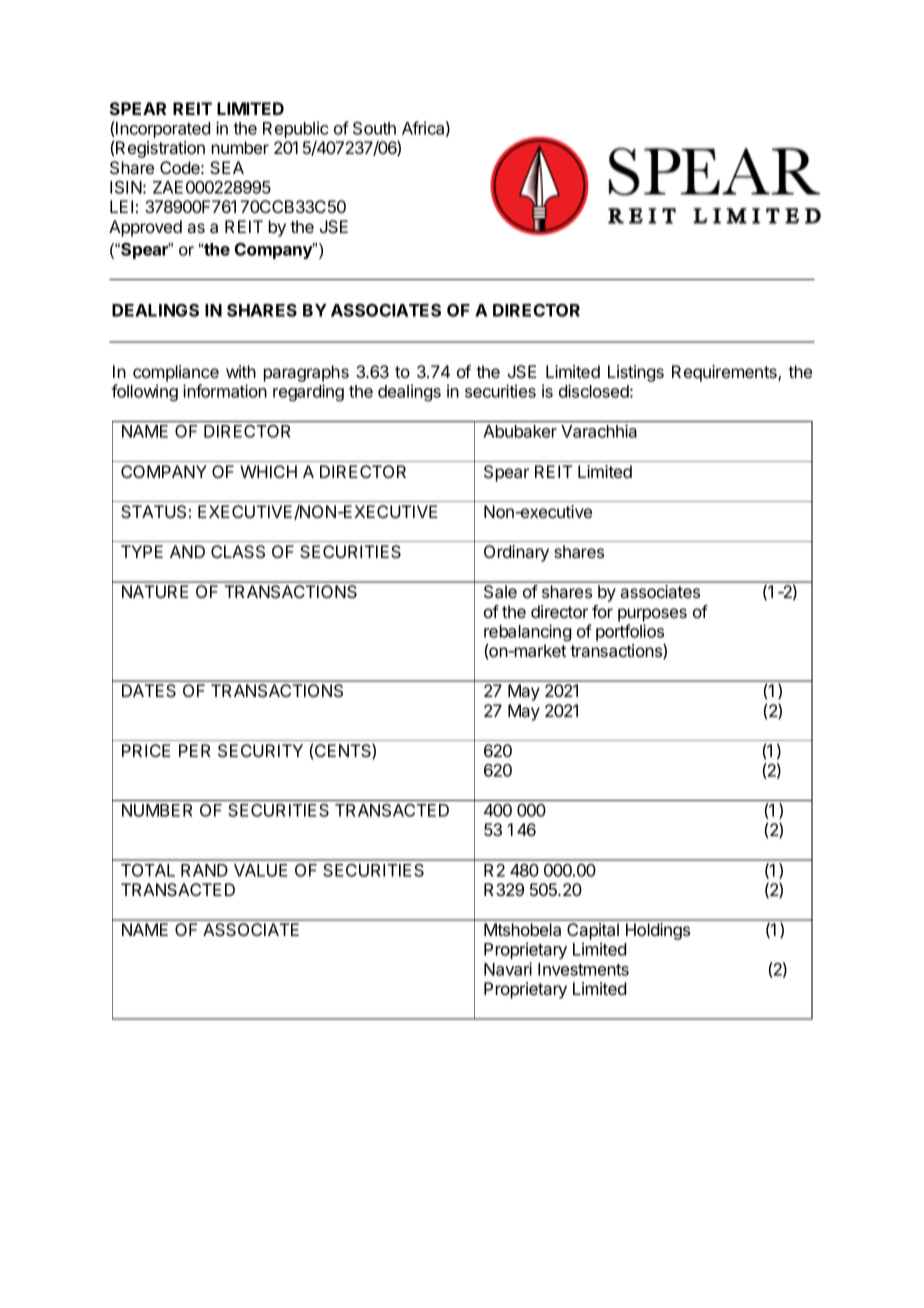  What do you see at coordinates (225, 391) in the image?
I see `information` at bounding box center [225, 391].
